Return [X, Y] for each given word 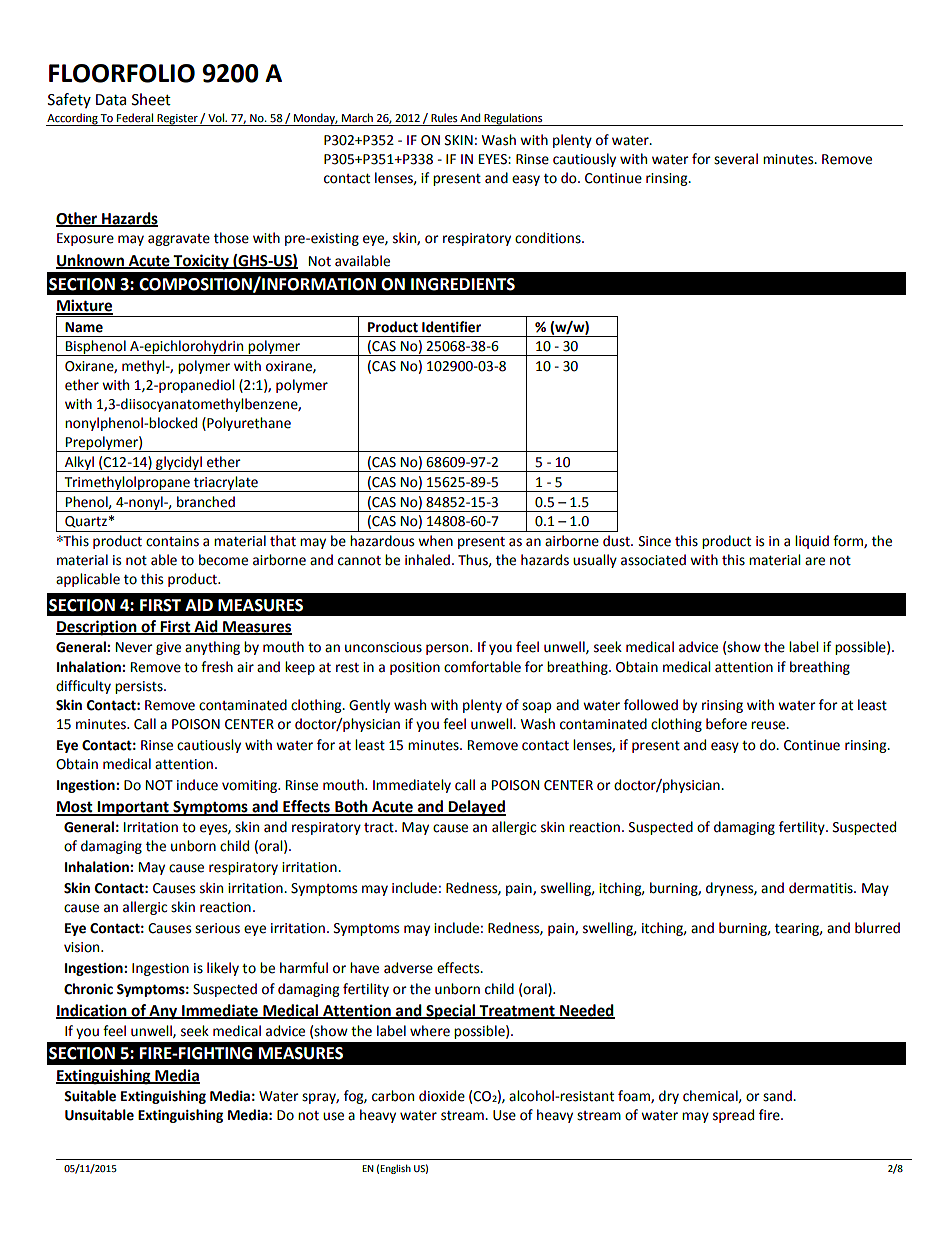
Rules [444, 117]
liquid [812, 542]
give [168, 648]
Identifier [451, 327]
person [448, 649]
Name [84, 327]
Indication [92, 1011]
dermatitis [822, 888]
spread [733, 1116]
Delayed [476, 808]
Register [177, 120]
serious [217, 928]
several [736, 159]
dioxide [442, 1096]
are [815, 561]
